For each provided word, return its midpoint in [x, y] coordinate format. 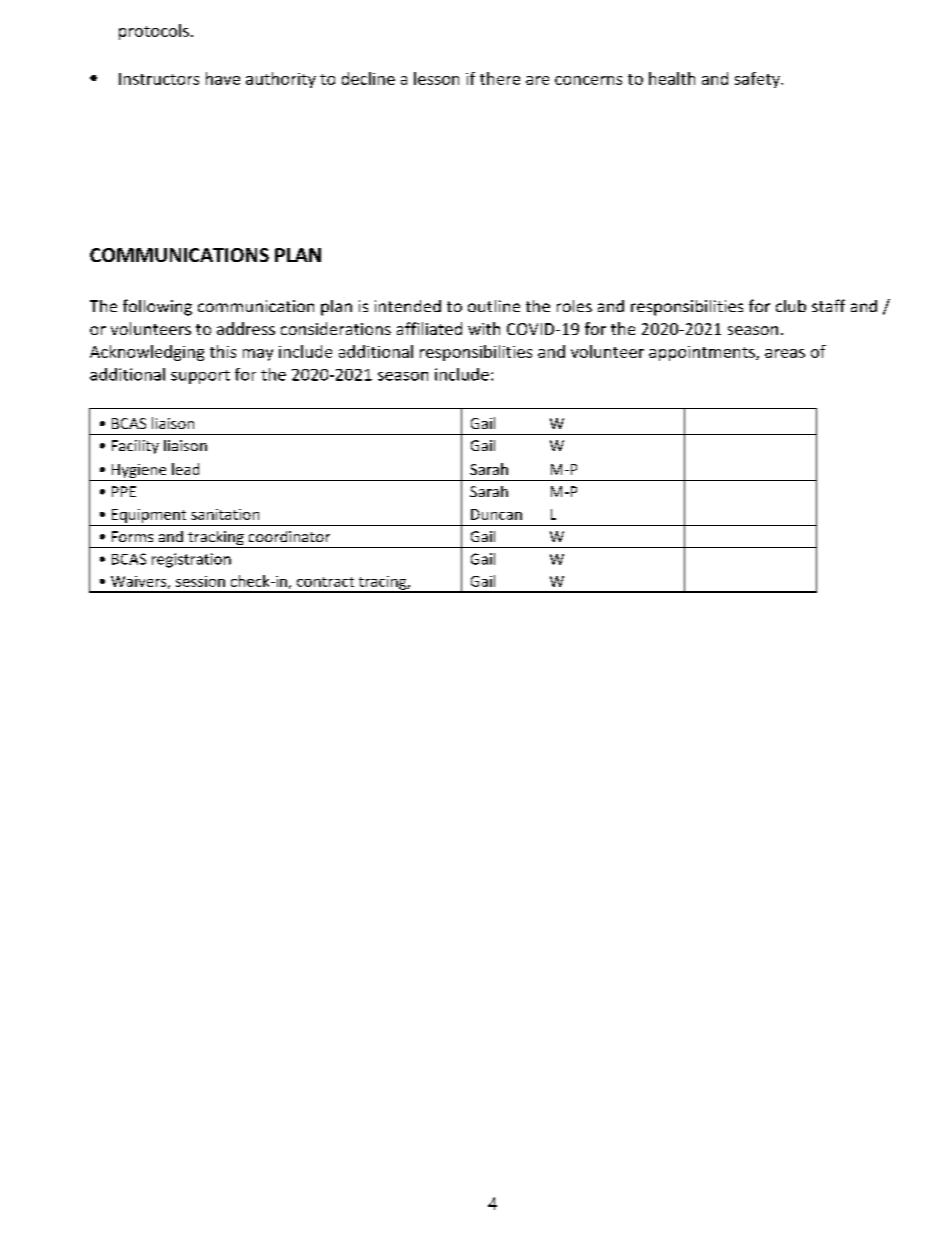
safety [758, 80]
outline [494, 306]
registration [191, 560]
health [672, 78]
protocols [154, 32]
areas [785, 353]
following [157, 307]
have [223, 78]
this [223, 351]
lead [185, 469]
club [791, 306]
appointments [703, 353]
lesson [436, 78]
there [500, 78]
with [484, 328]
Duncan [496, 514]
